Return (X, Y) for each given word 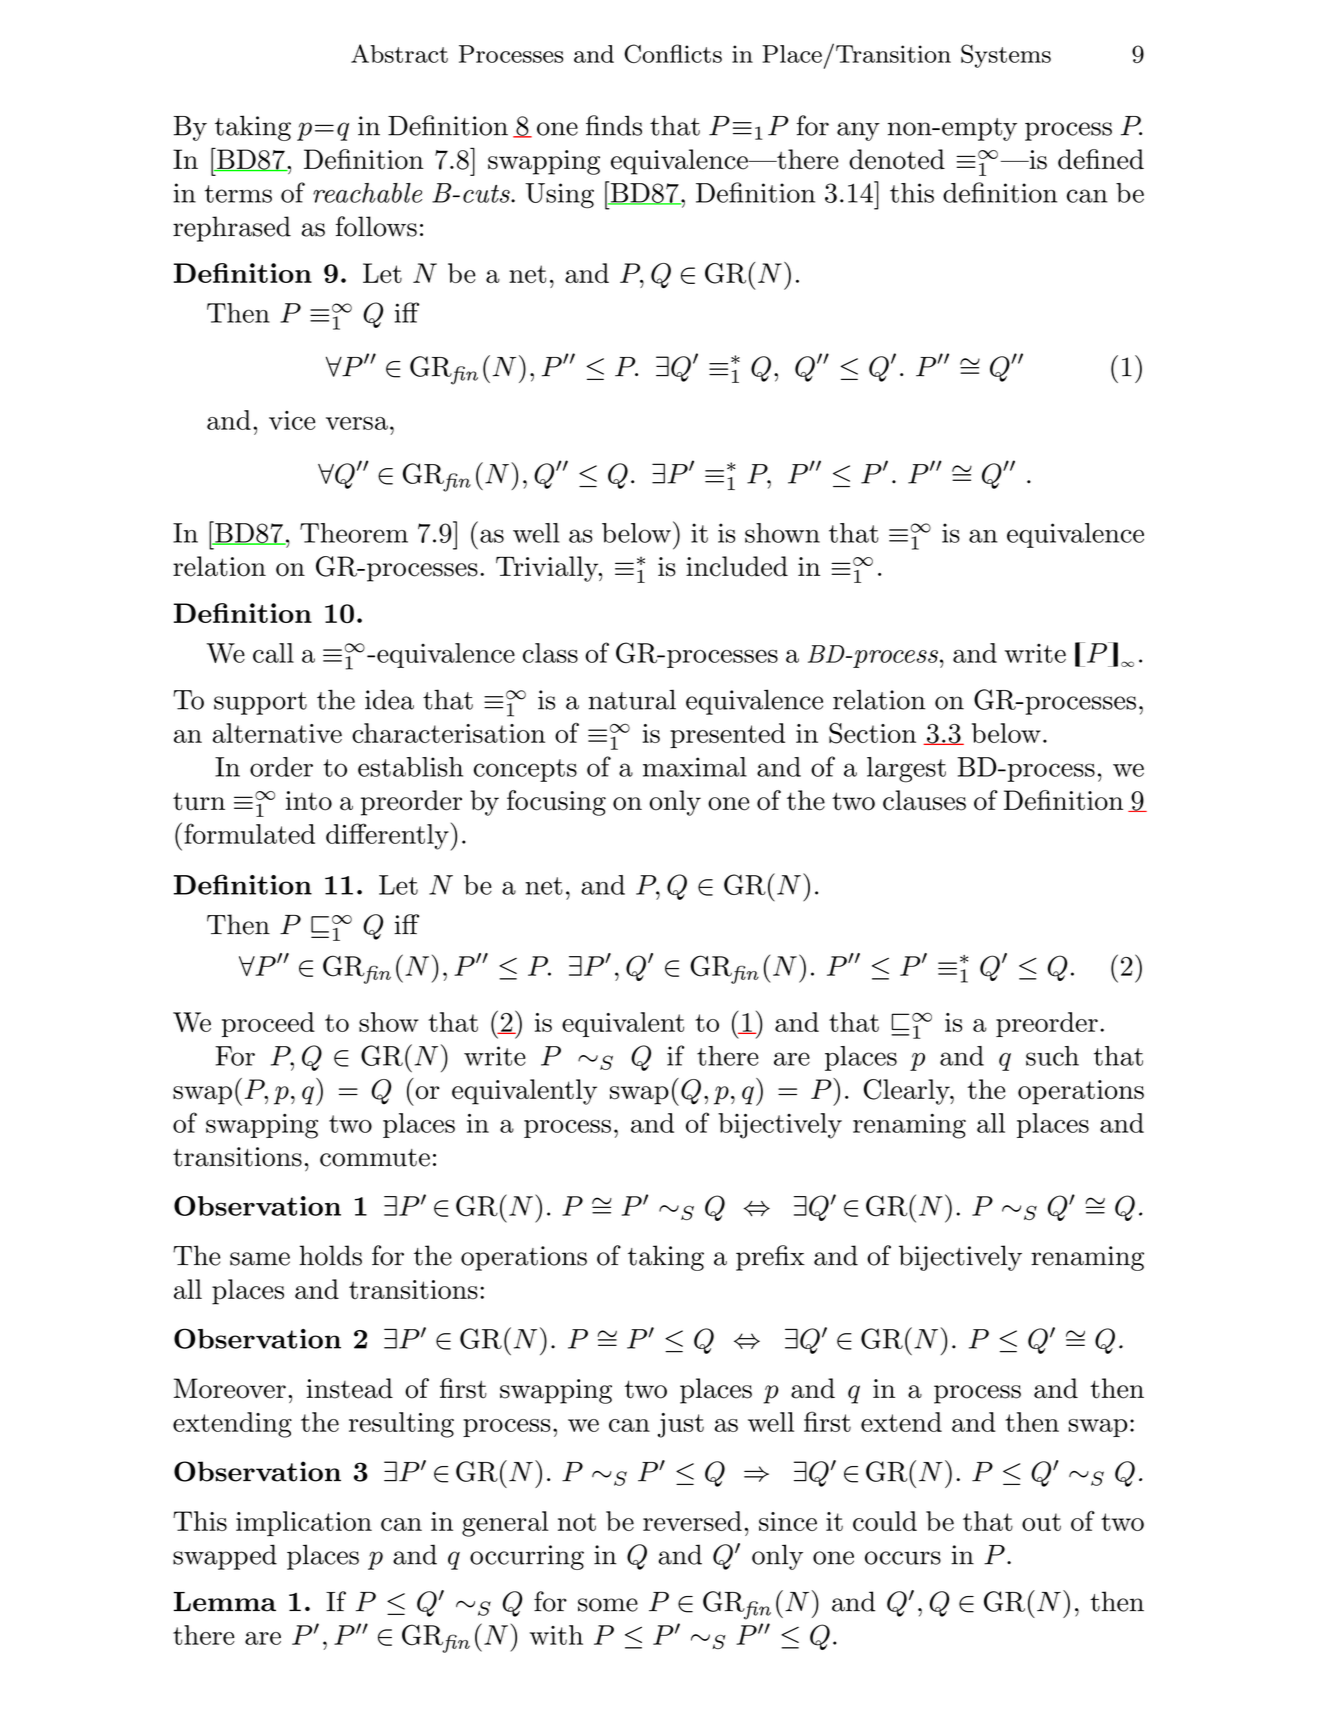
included (737, 566)
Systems (1006, 56)
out (1041, 1522)
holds (330, 1255)
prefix (770, 1258)
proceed (268, 1024)
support (260, 703)
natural (632, 699)
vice (292, 420)
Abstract (399, 53)
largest (906, 770)
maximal (695, 767)
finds (614, 125)
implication (304, 1523)
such (1052, 1056)
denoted (897, 159)
